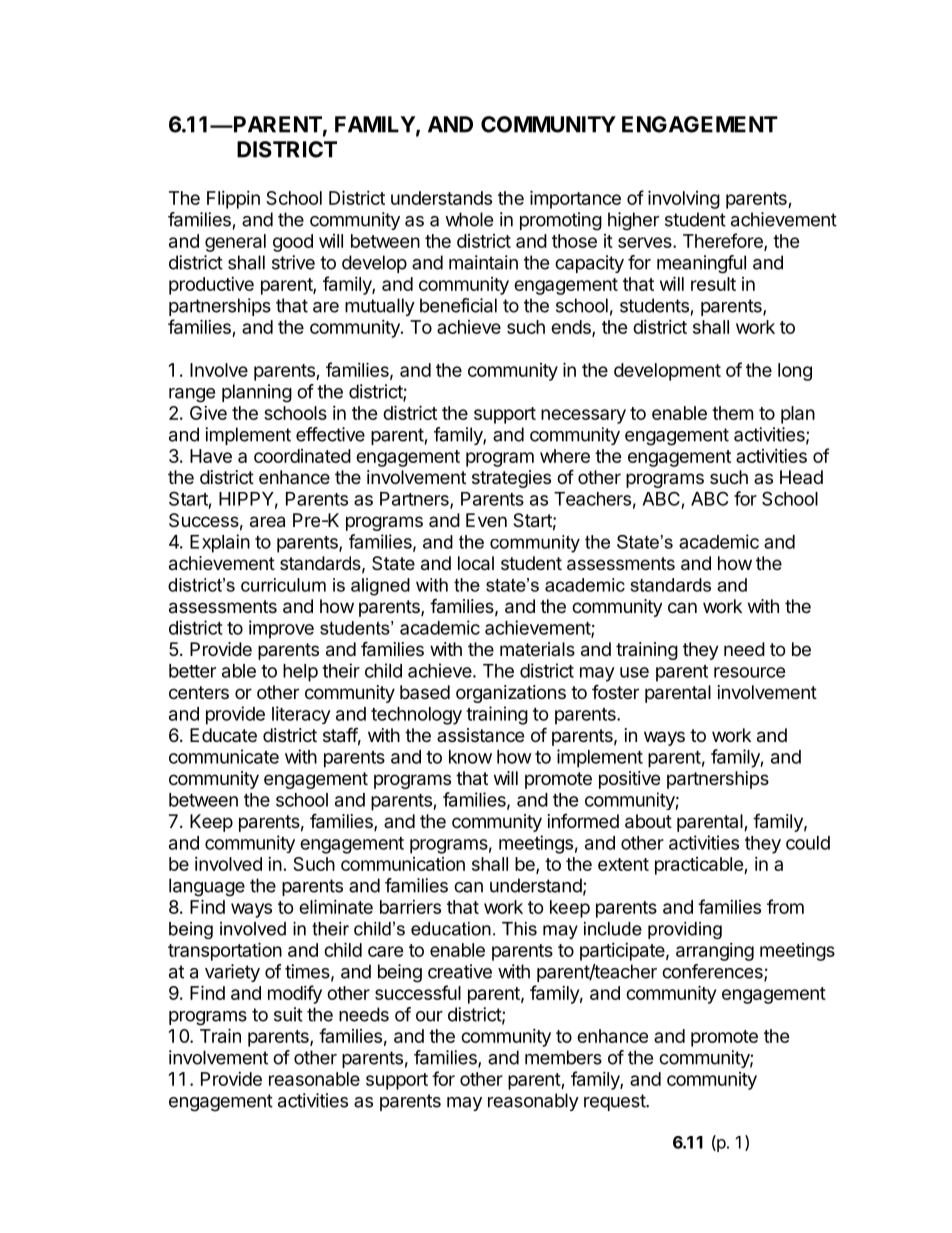 The height and width of the image is (1233, 952). I want to click on local, so click(476, 563).
